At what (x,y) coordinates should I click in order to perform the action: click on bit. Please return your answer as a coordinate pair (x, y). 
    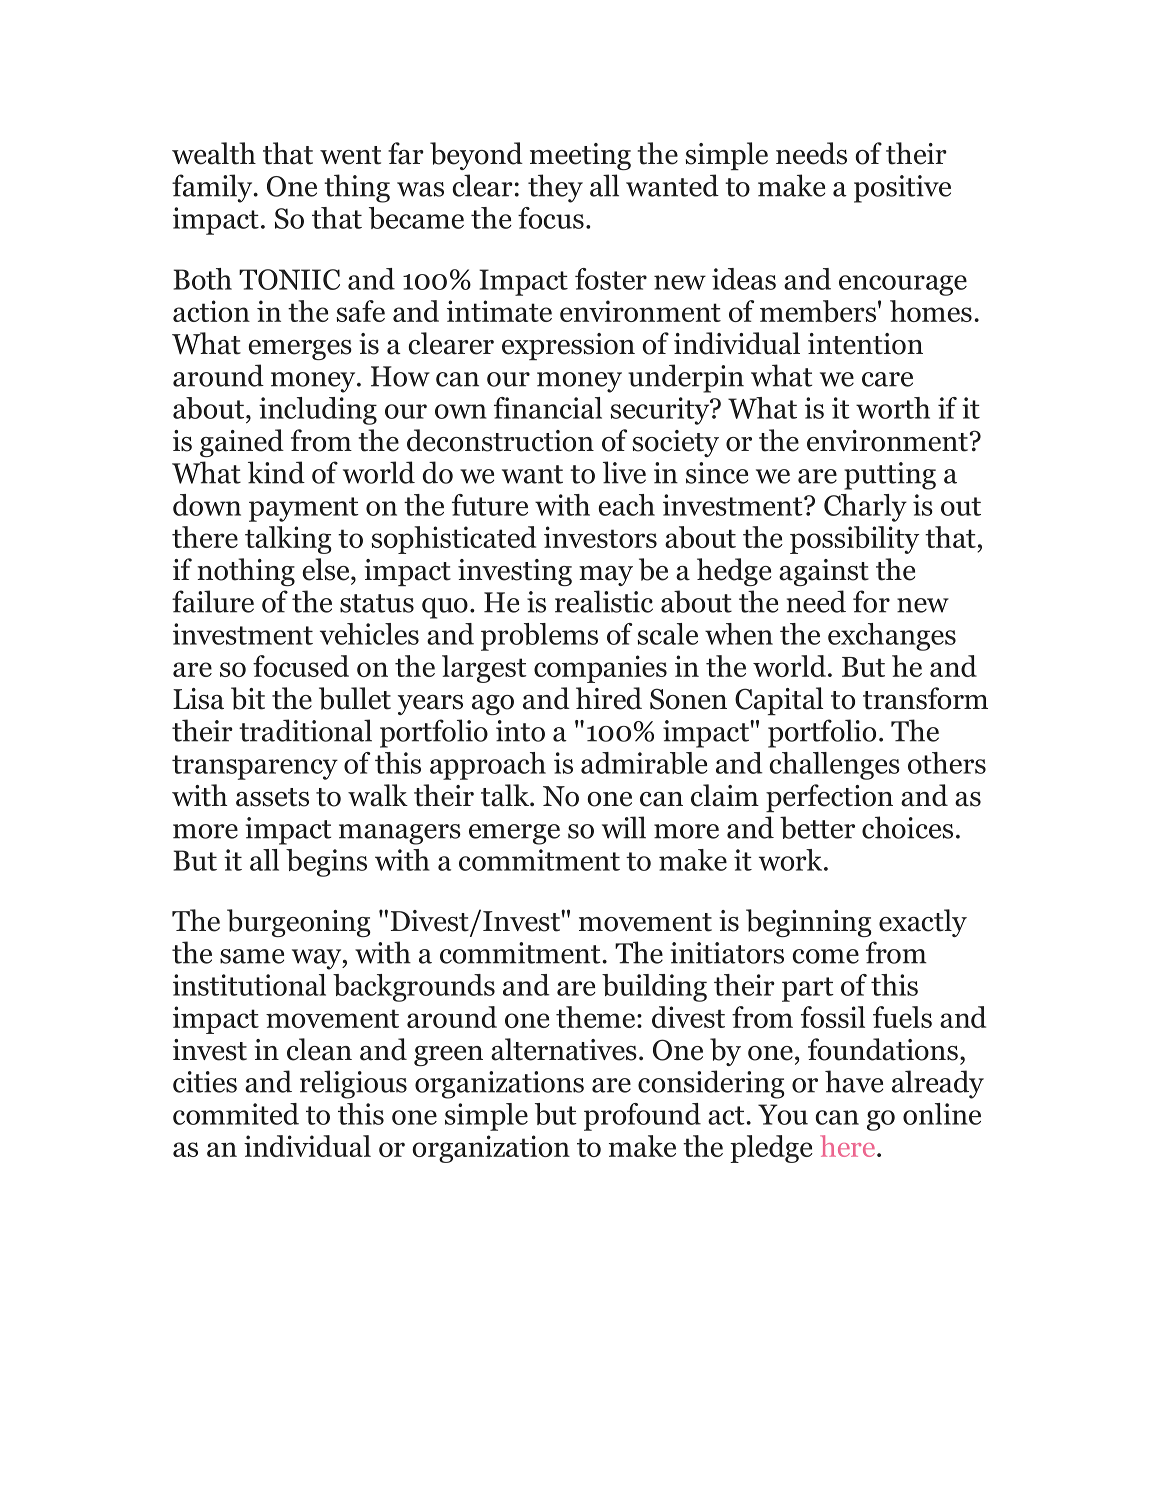
    Looking at the image, I should click on (248, 698).
